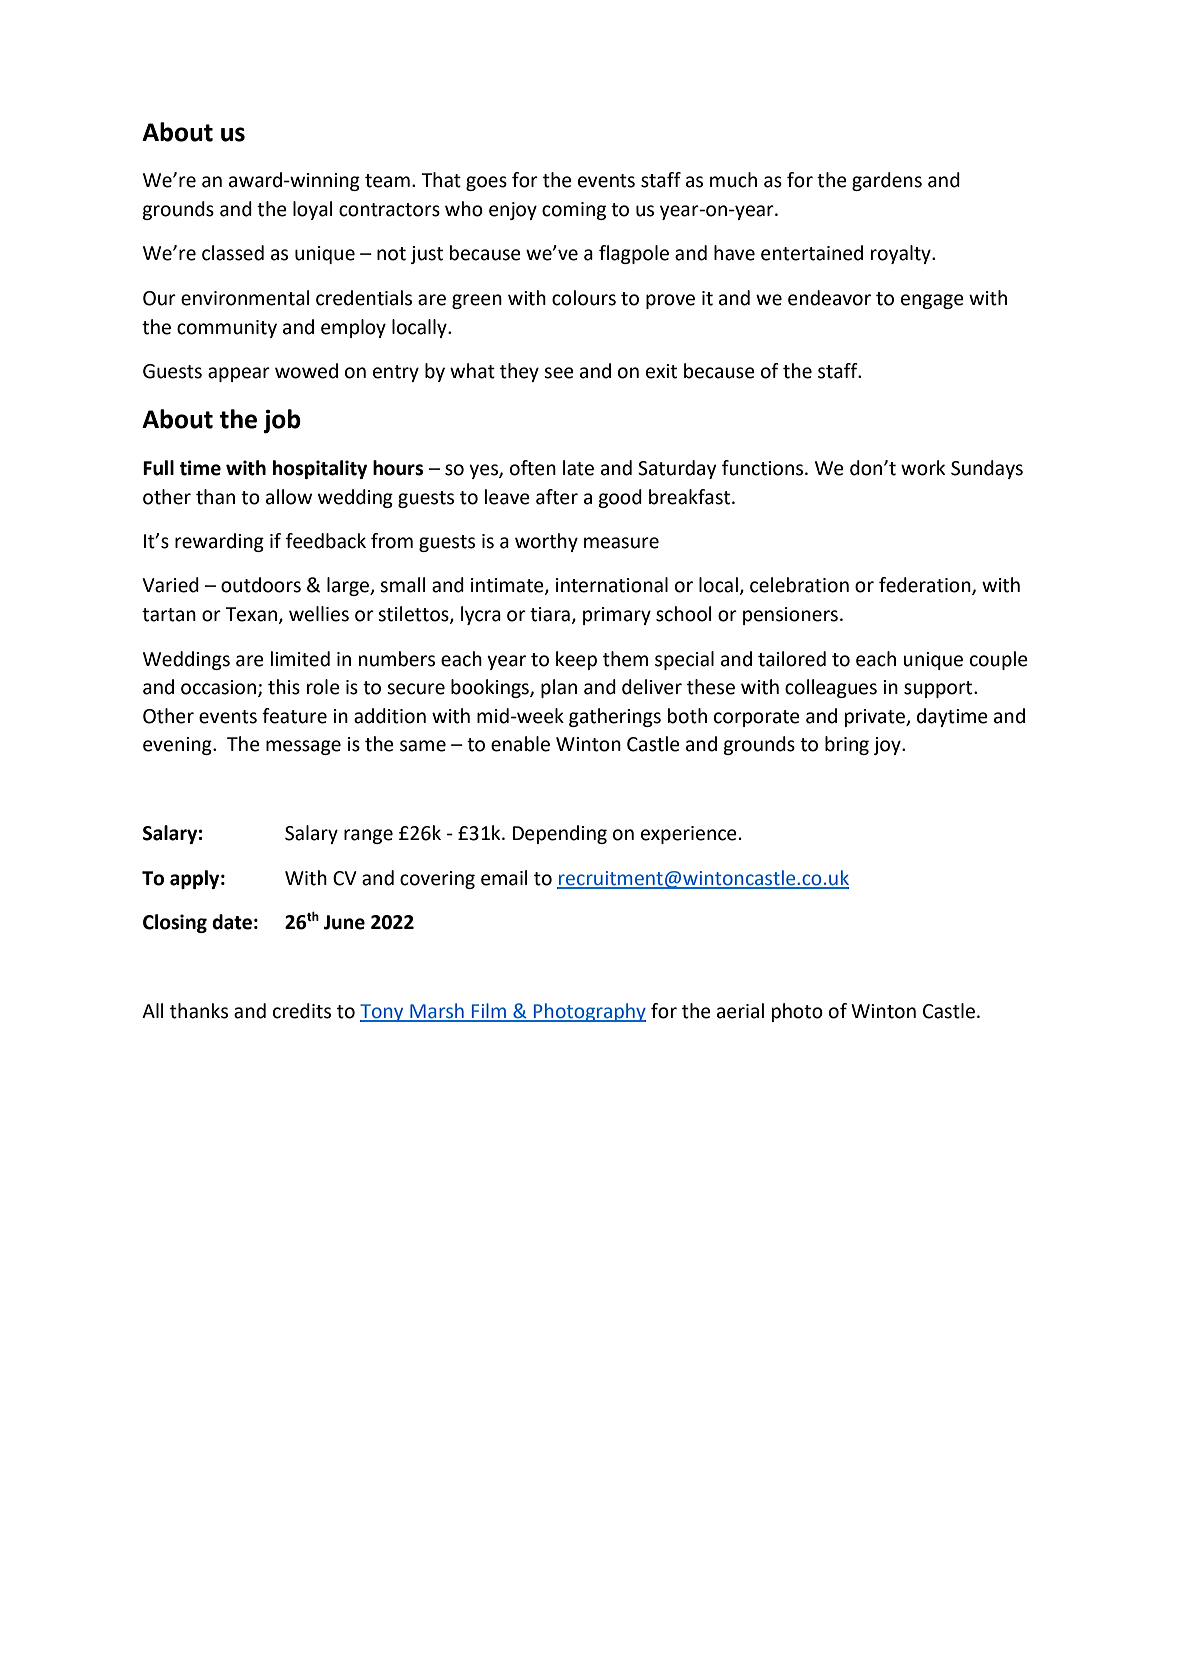 Image resolution: width=1177 pixels, height=1664 pixels. Describe the element at coordinates (876, 718) in the image. I see `private` at that location.
